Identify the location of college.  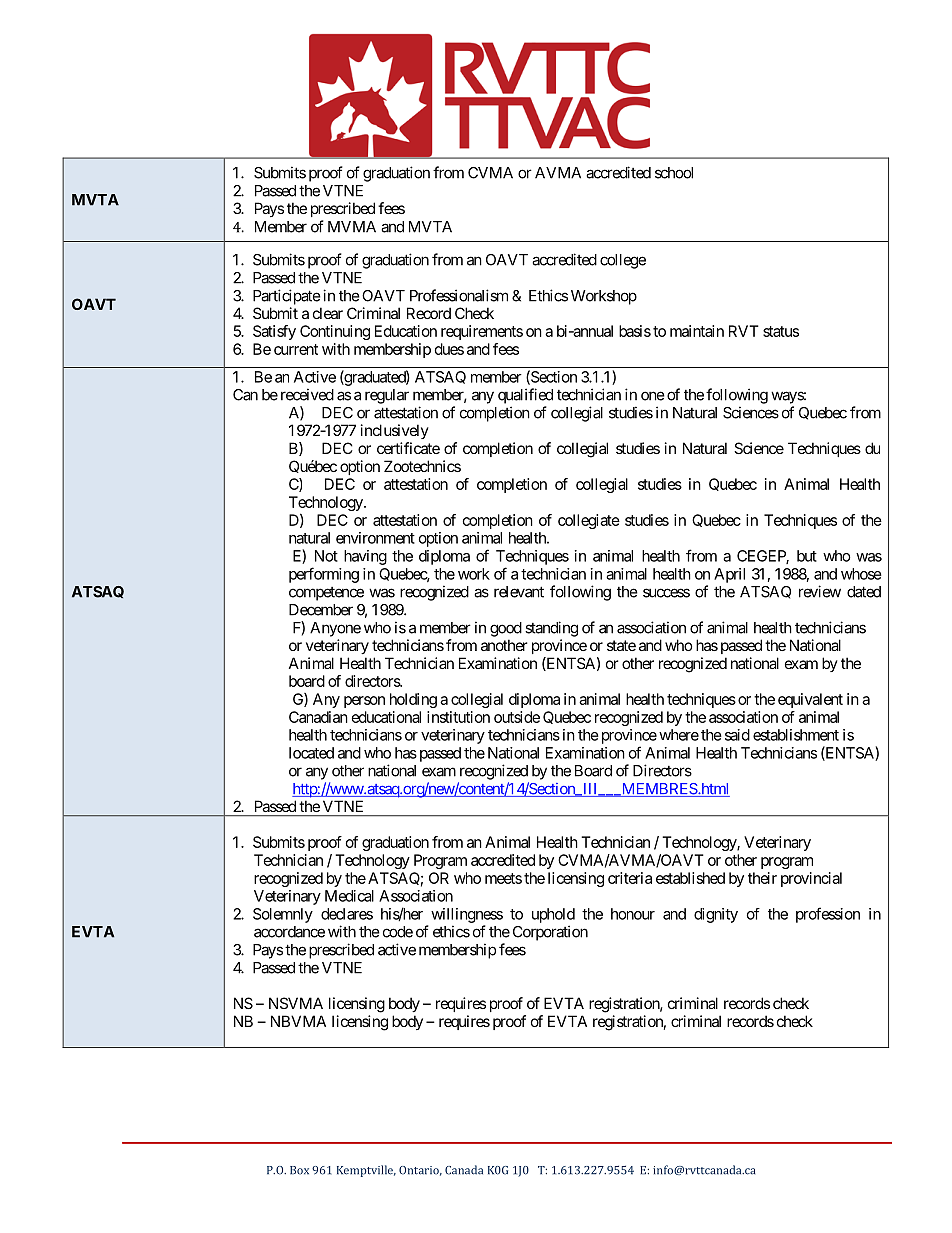
(623, 261).
